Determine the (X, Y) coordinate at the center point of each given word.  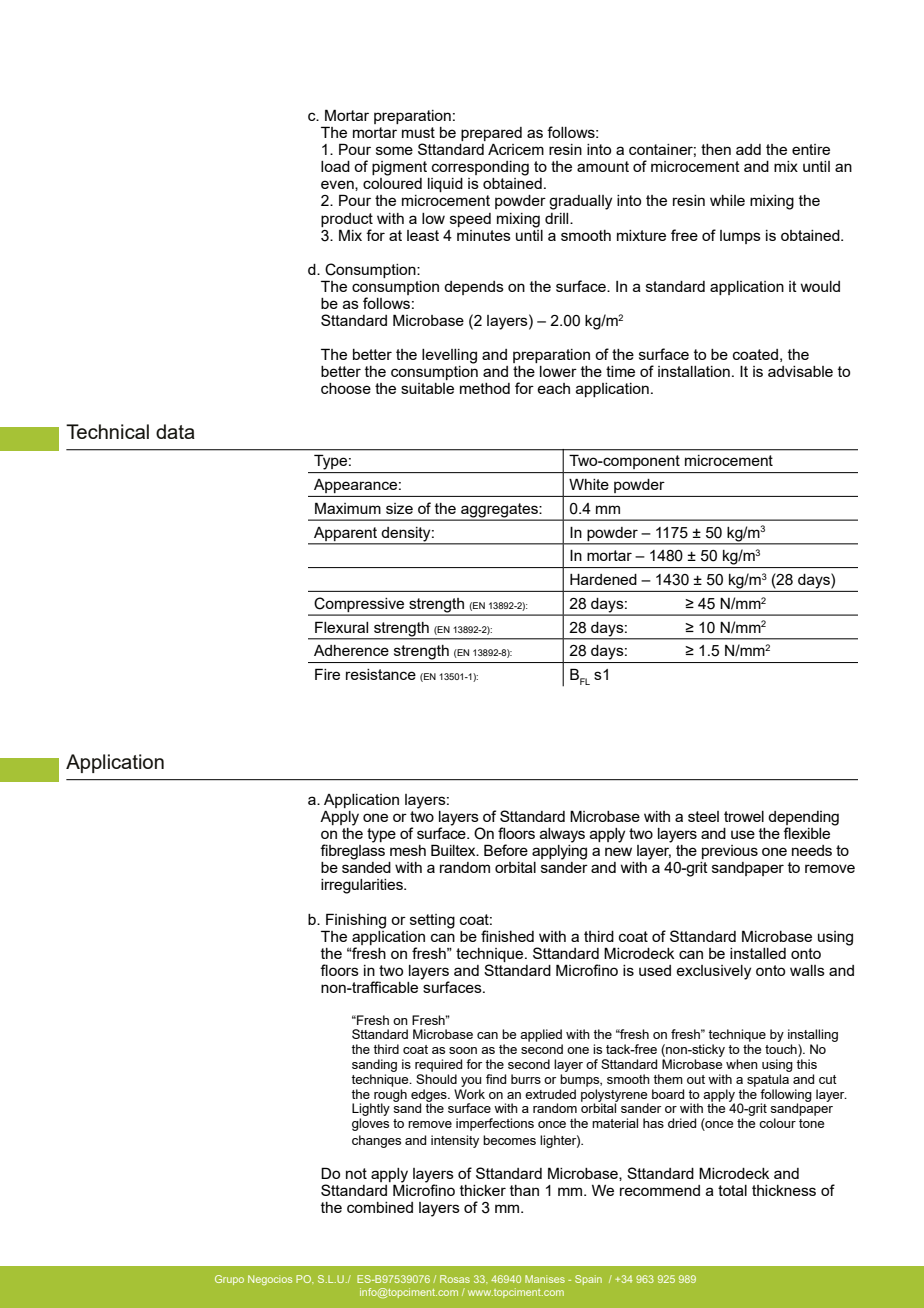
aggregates (499, 511)
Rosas (455, 1279)
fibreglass (352, 851)
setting (432, 921)
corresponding (480, 168)
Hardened (603, 579)
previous (730, 852)
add (748, 149)
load (335, 166)
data (175, 431)
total (732, 1190)
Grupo (229, 1280)
